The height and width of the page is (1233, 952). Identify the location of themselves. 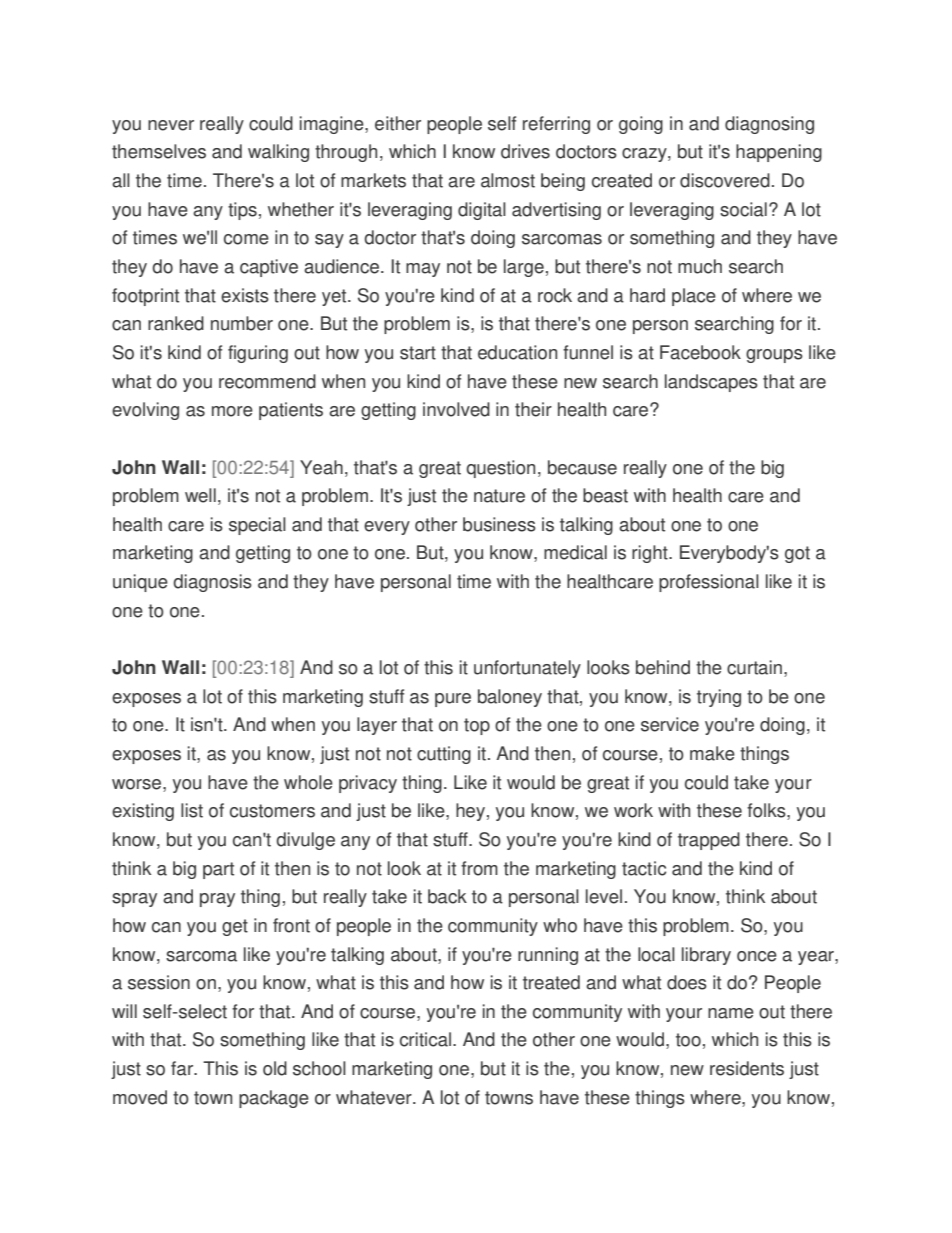
(159, 151).
